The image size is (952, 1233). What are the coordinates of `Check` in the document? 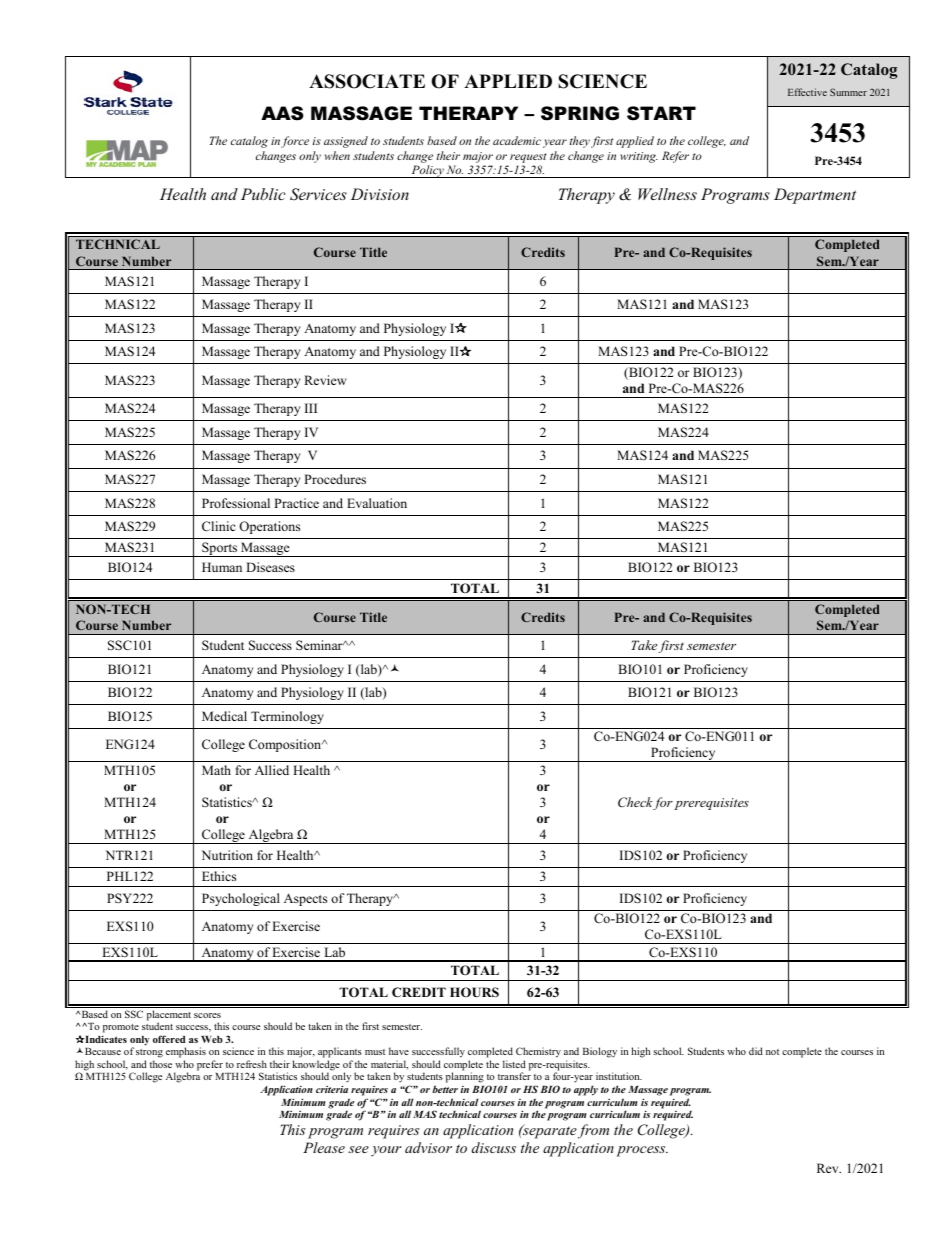 It's located at (636, 803).
